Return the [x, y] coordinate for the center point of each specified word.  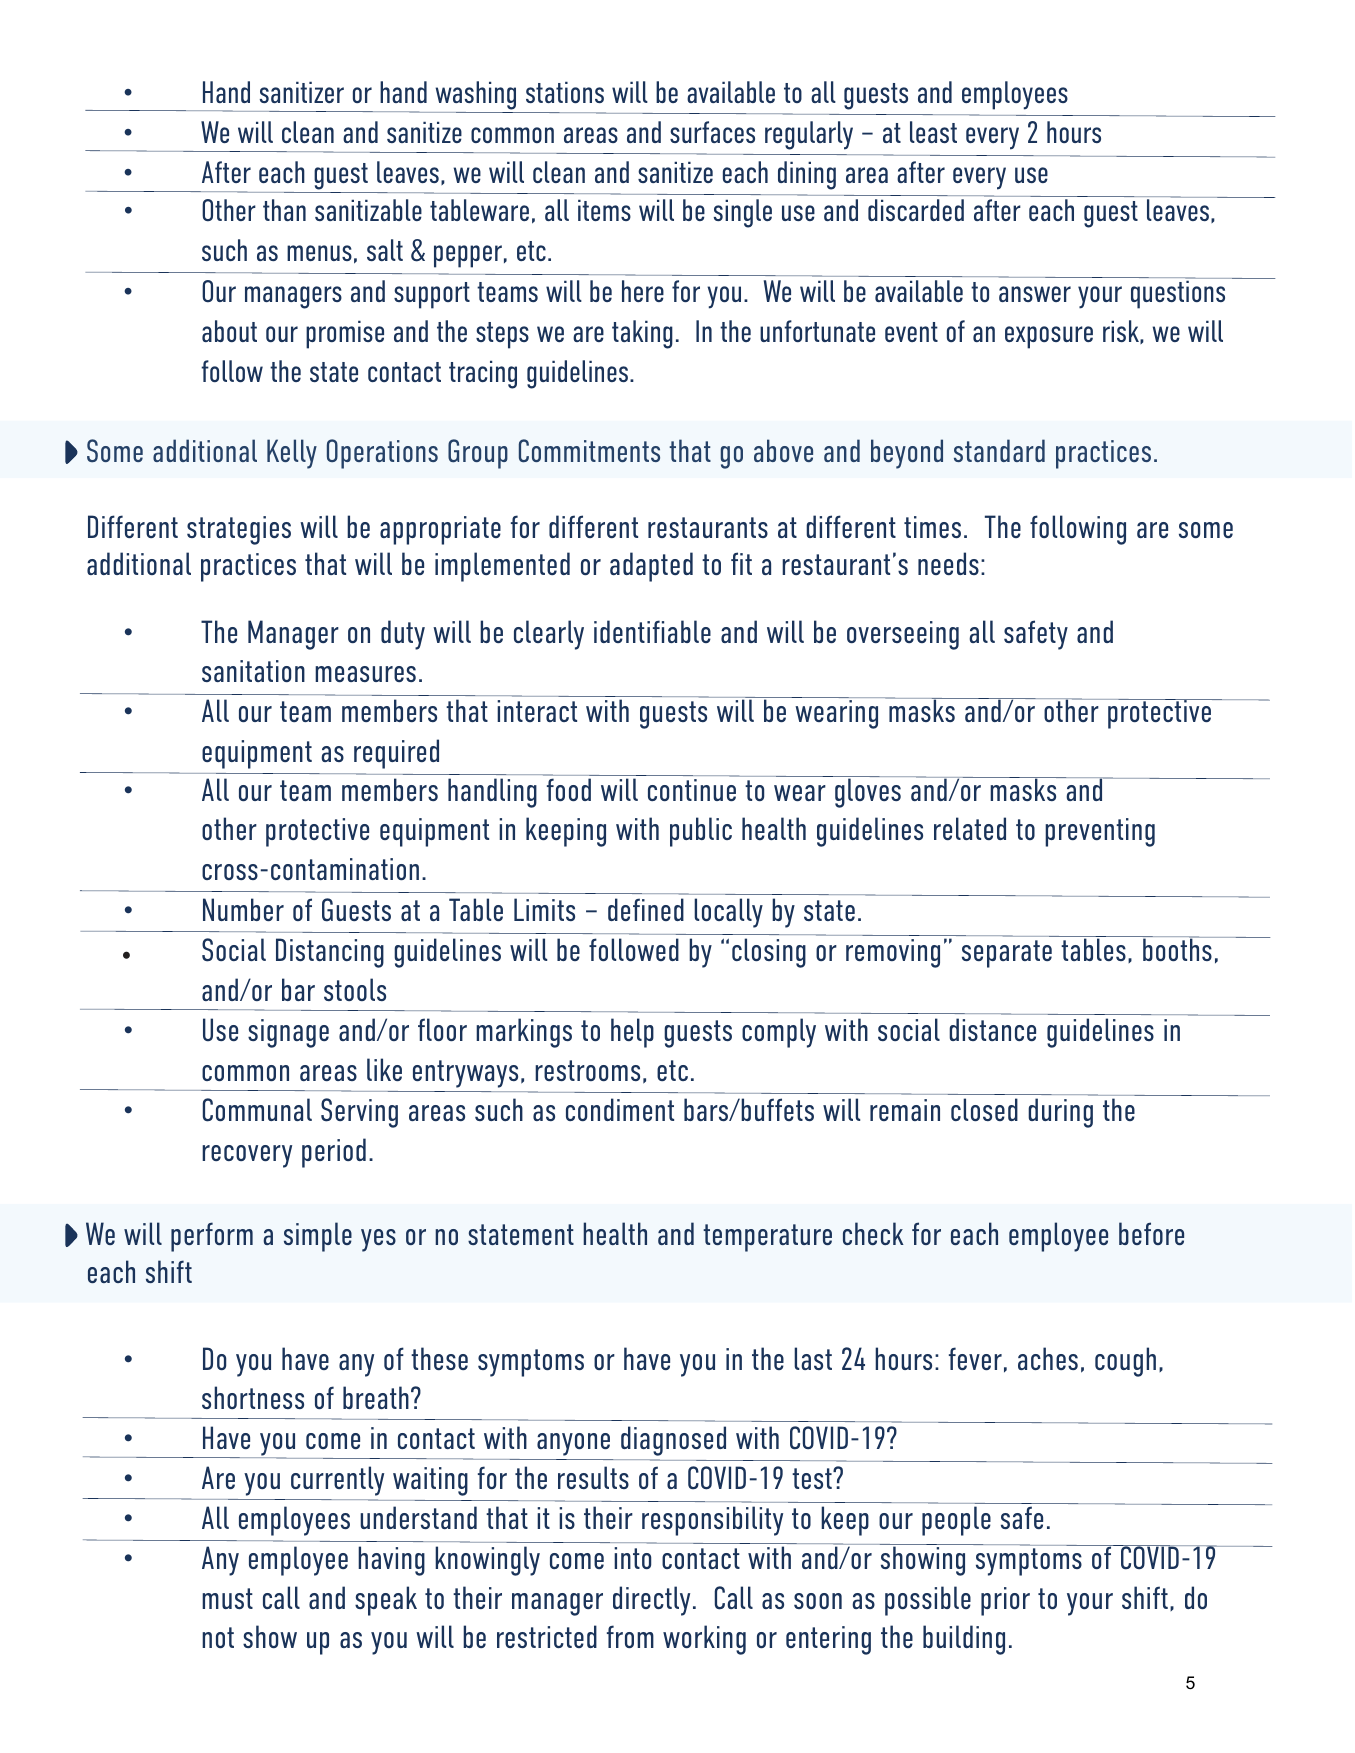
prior [1005, 1601]
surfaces [712, 132]
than [284, 210]
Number [243, 909]
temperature [767, 1238]
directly [651, 1601]
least [933, 132]
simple [318, 1237]
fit [741, 563]
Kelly [292, 454]
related [970, 828]
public [701, 832]
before [1151, 1233]
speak [386, 1601]
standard [999, 450]
